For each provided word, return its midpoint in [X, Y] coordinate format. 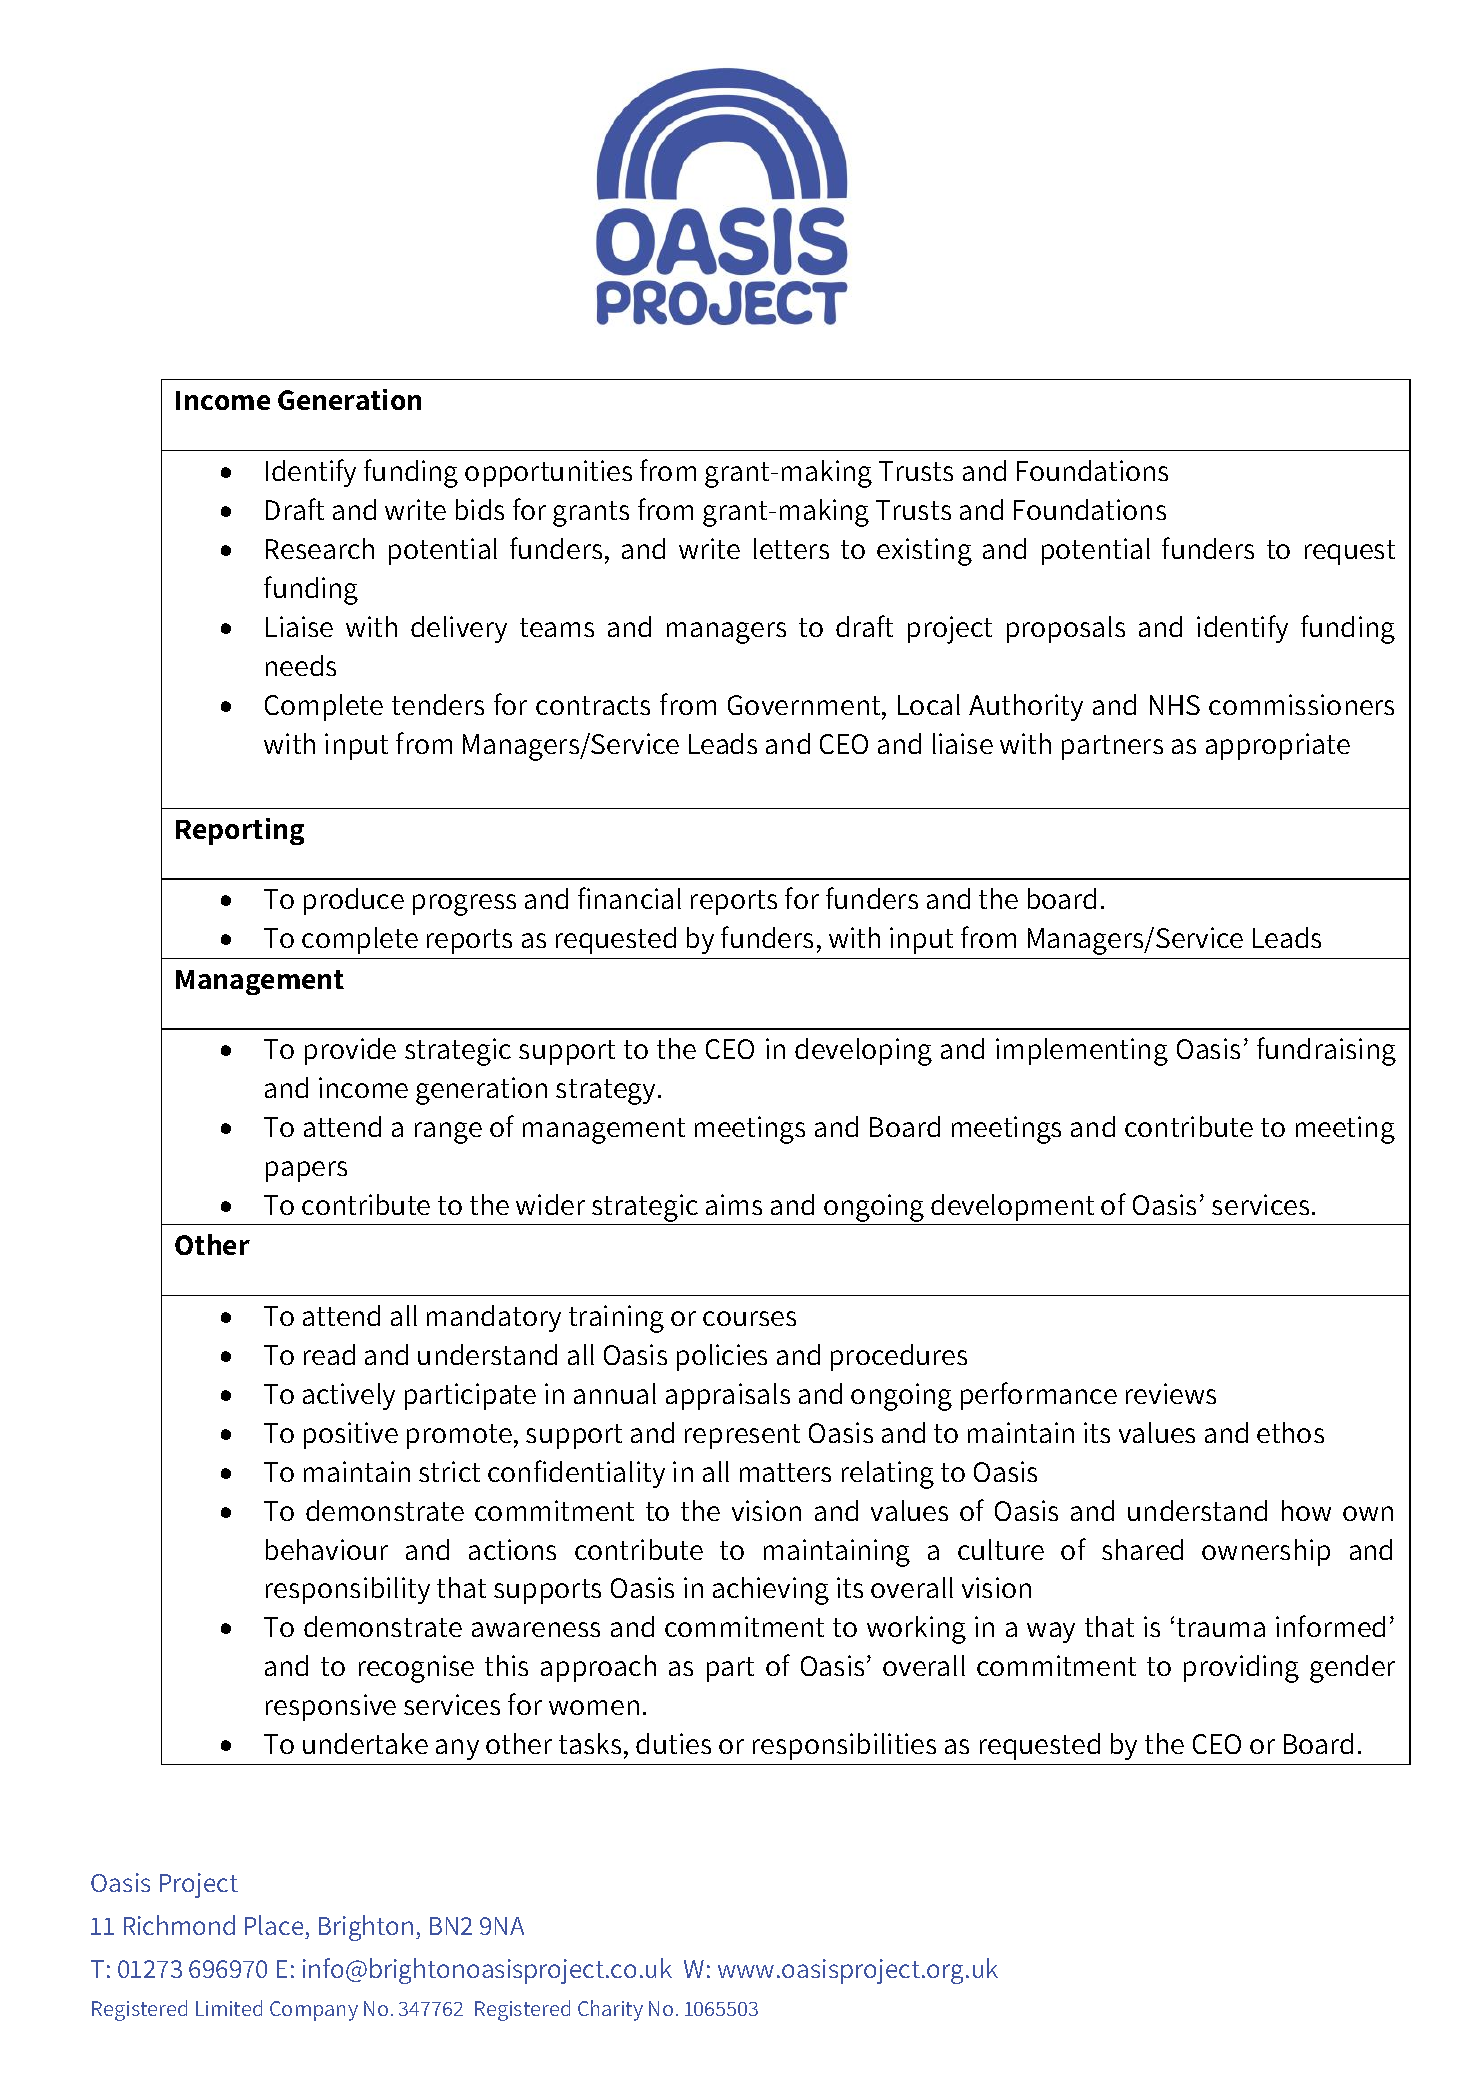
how [1306, 1510]
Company [314, 2011]
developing [863, 1052]
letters [791, 548]
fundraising [1326, 1051]
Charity [610, 2010]
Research [320, 548]
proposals [1066, 629]
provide [350, 1051]
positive [351, 1435]
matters [785, 1472]
